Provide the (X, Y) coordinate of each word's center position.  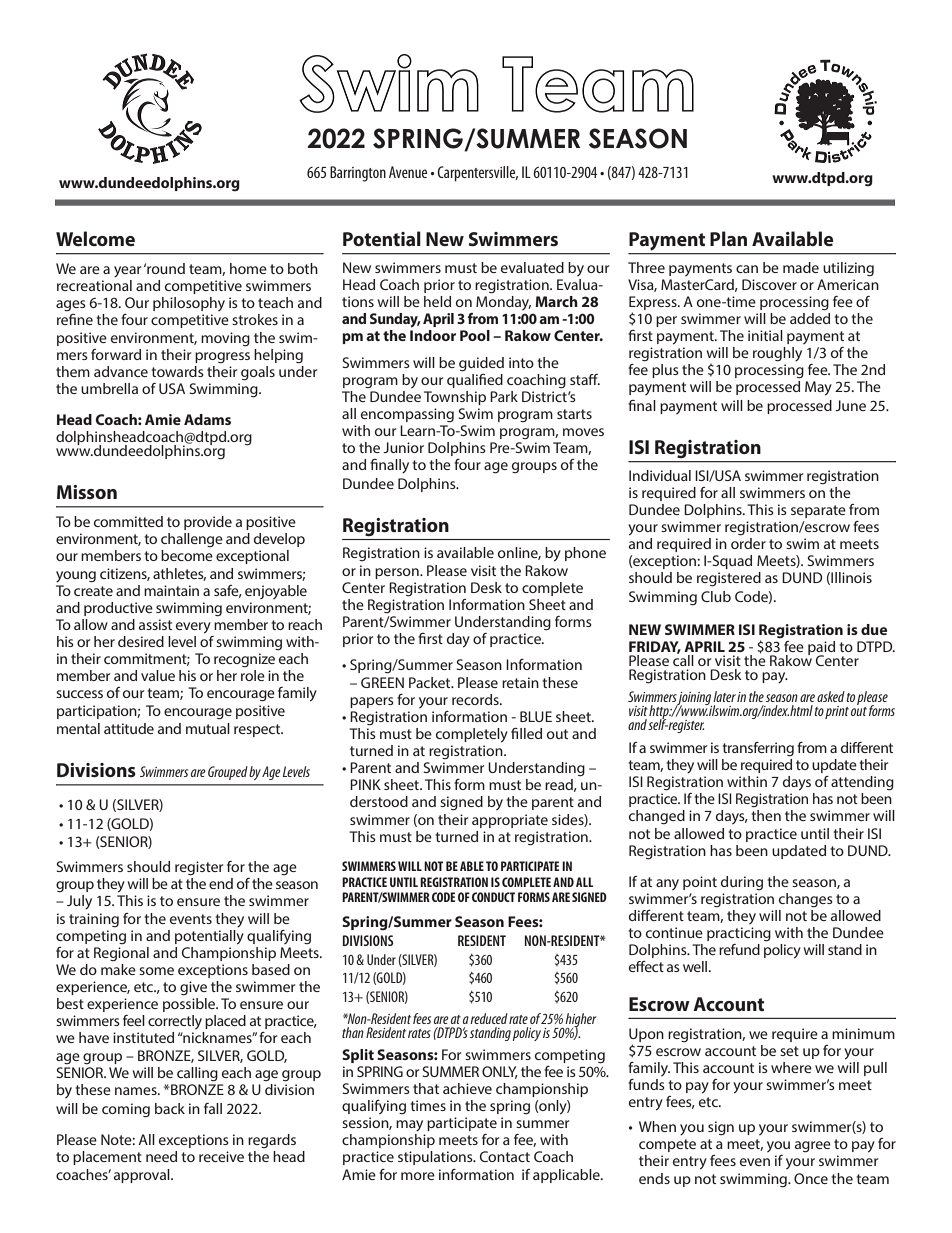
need (161, 1156)
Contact (505, 1156)
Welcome (95, 238)
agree (813, 1147)
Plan (728, 238)
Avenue (408, 172)
